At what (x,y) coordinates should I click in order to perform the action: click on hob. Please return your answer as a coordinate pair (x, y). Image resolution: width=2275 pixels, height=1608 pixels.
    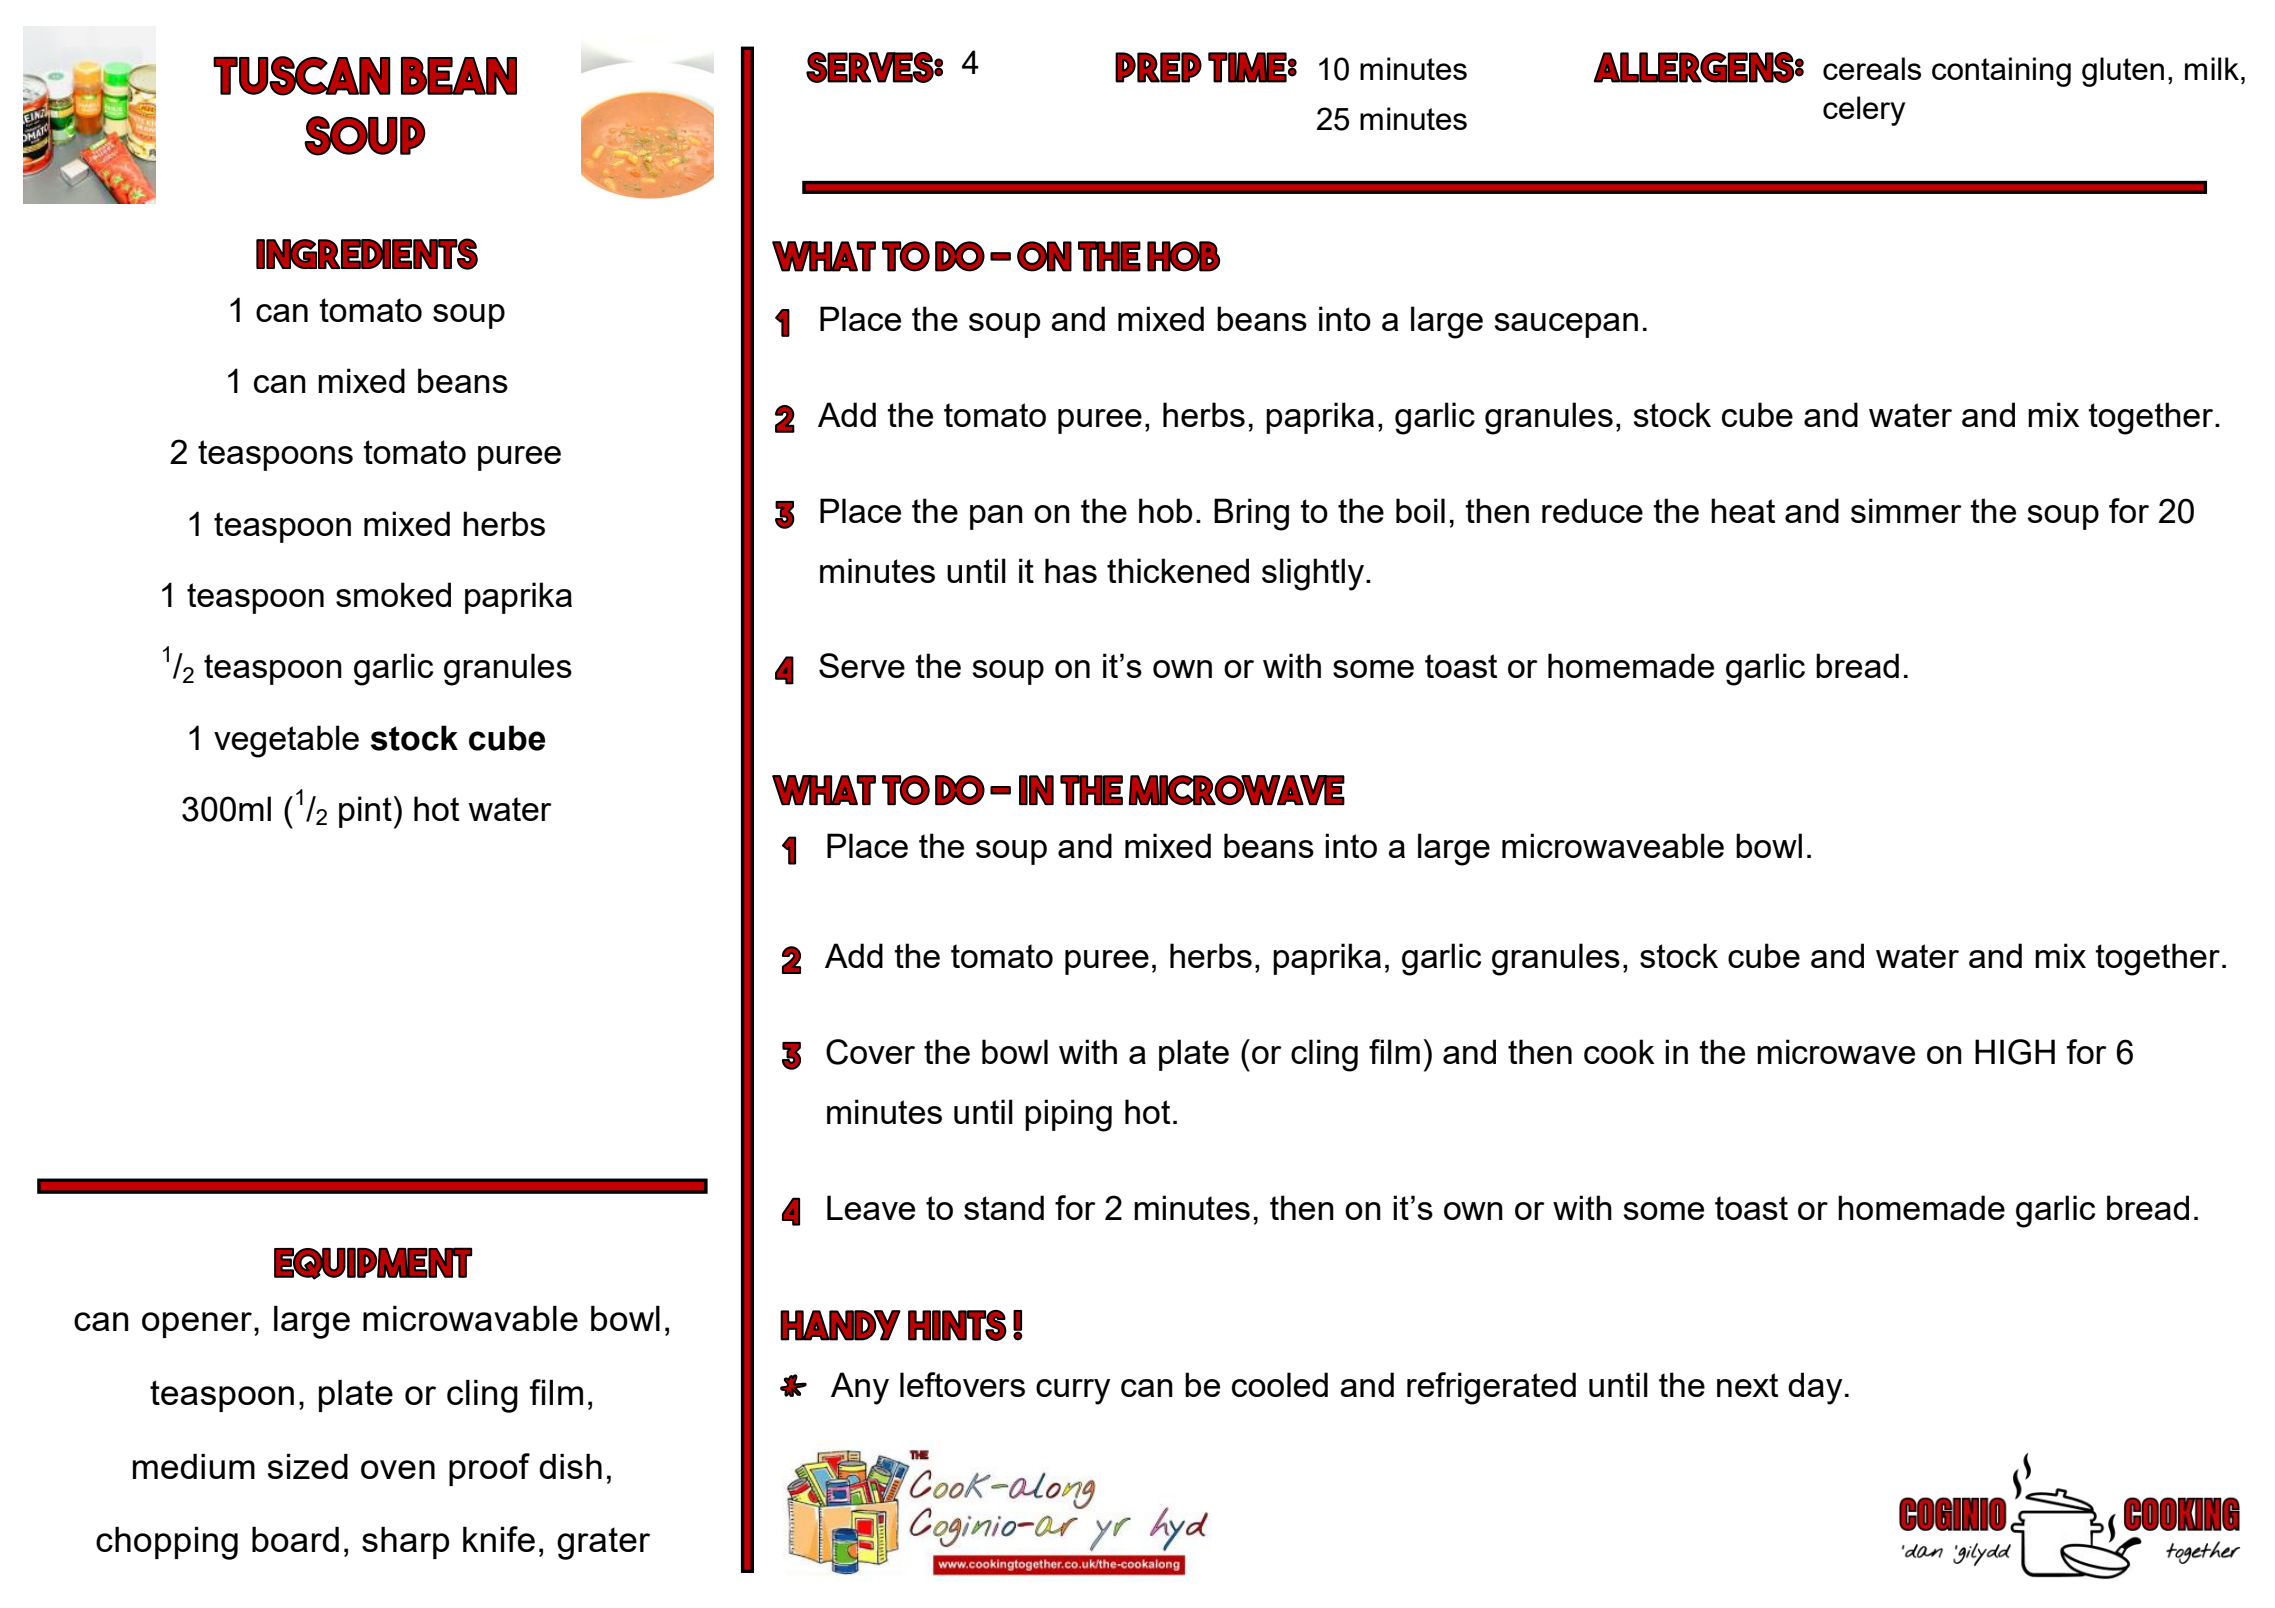
    Looking at the image, I should click on (1165, 510).
